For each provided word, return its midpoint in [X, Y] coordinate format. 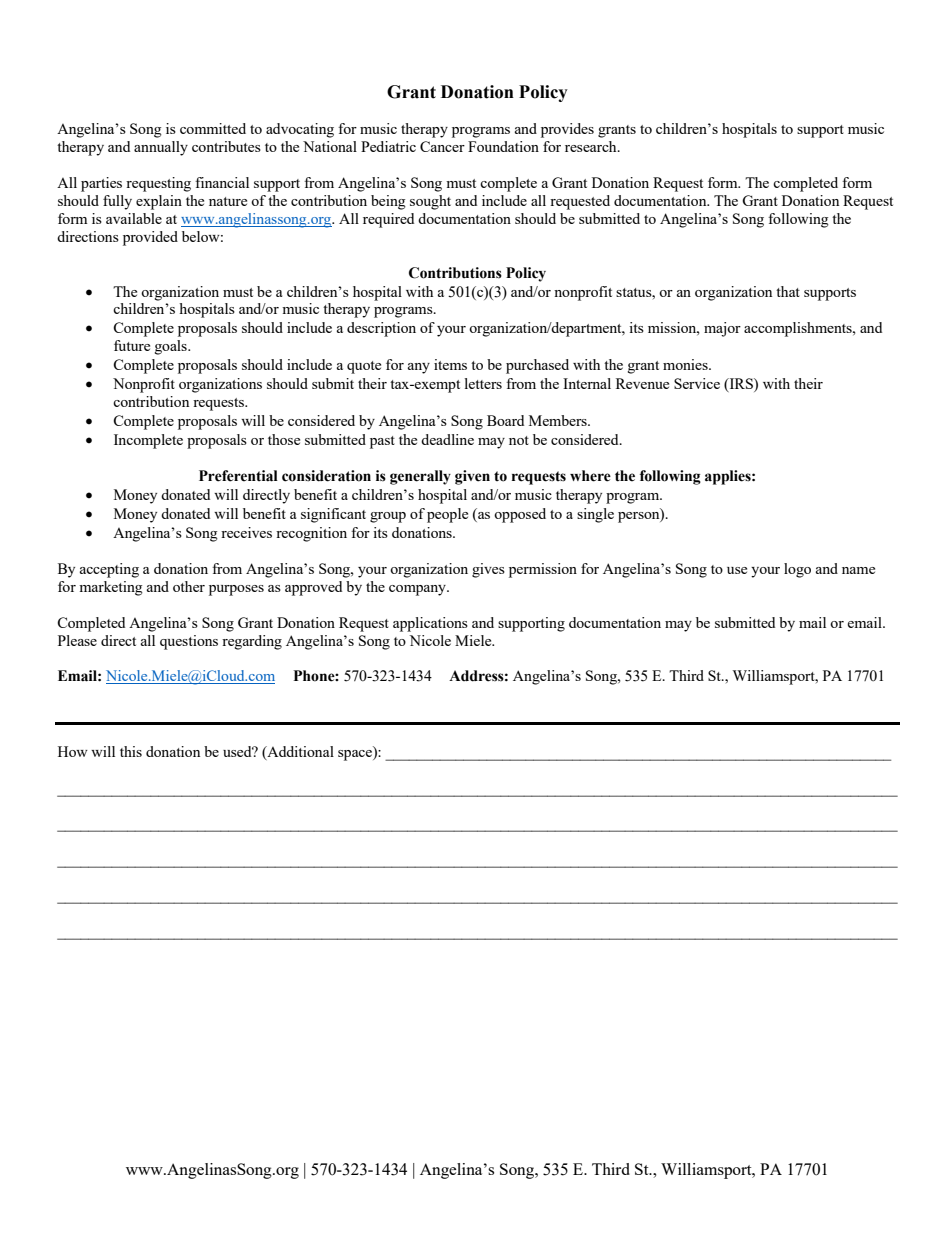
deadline [447, 439]
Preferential [238, 476]
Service [697, 383]
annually [161, 148]
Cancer [442, 146]
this [131, 751]
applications [430, 624]
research [592, 146]
